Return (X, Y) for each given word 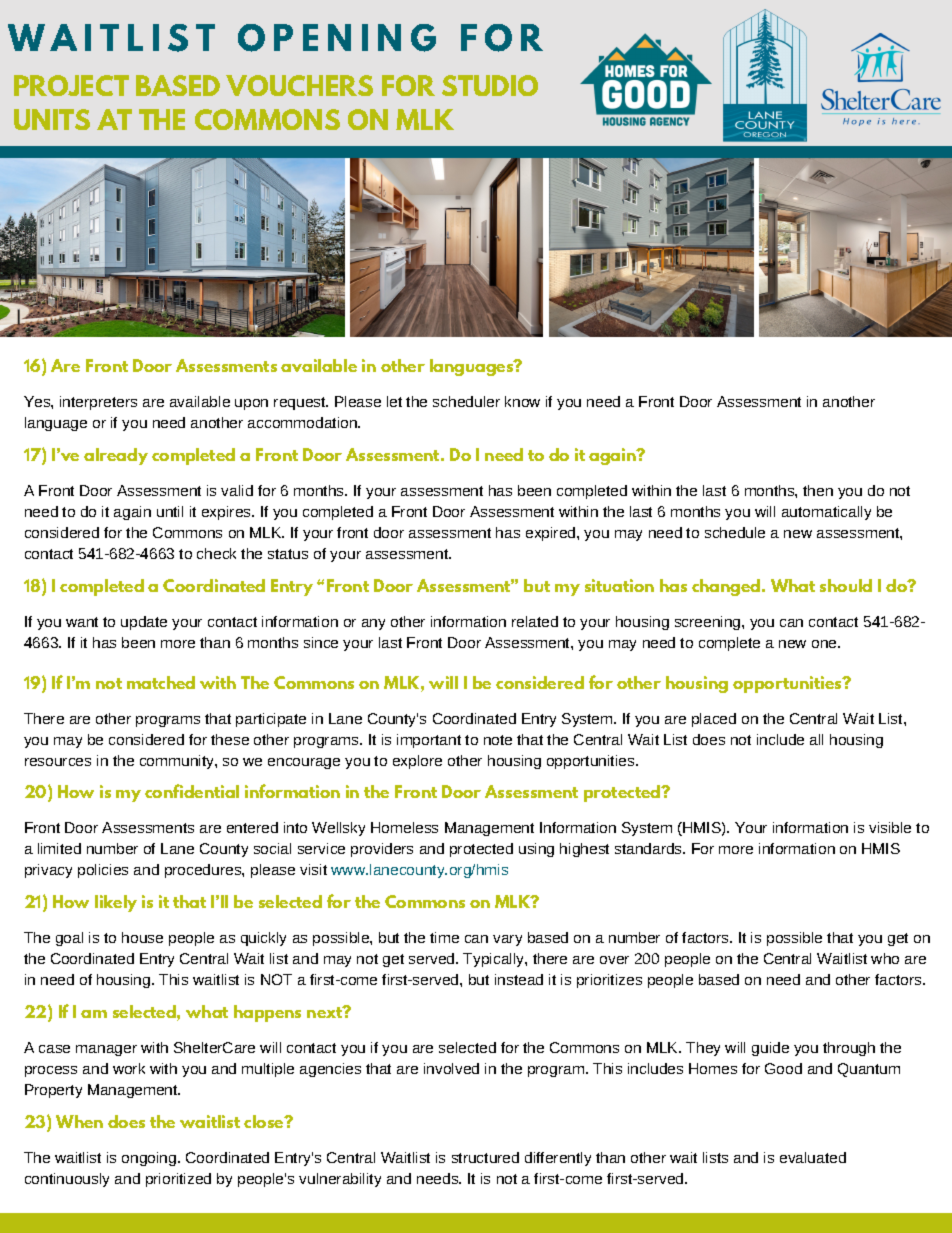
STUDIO (490, 85)
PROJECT (71, 85)
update (144, 623)
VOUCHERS (299, 85)
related (535, 621)
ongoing (150, 1159)
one (825, 644)
